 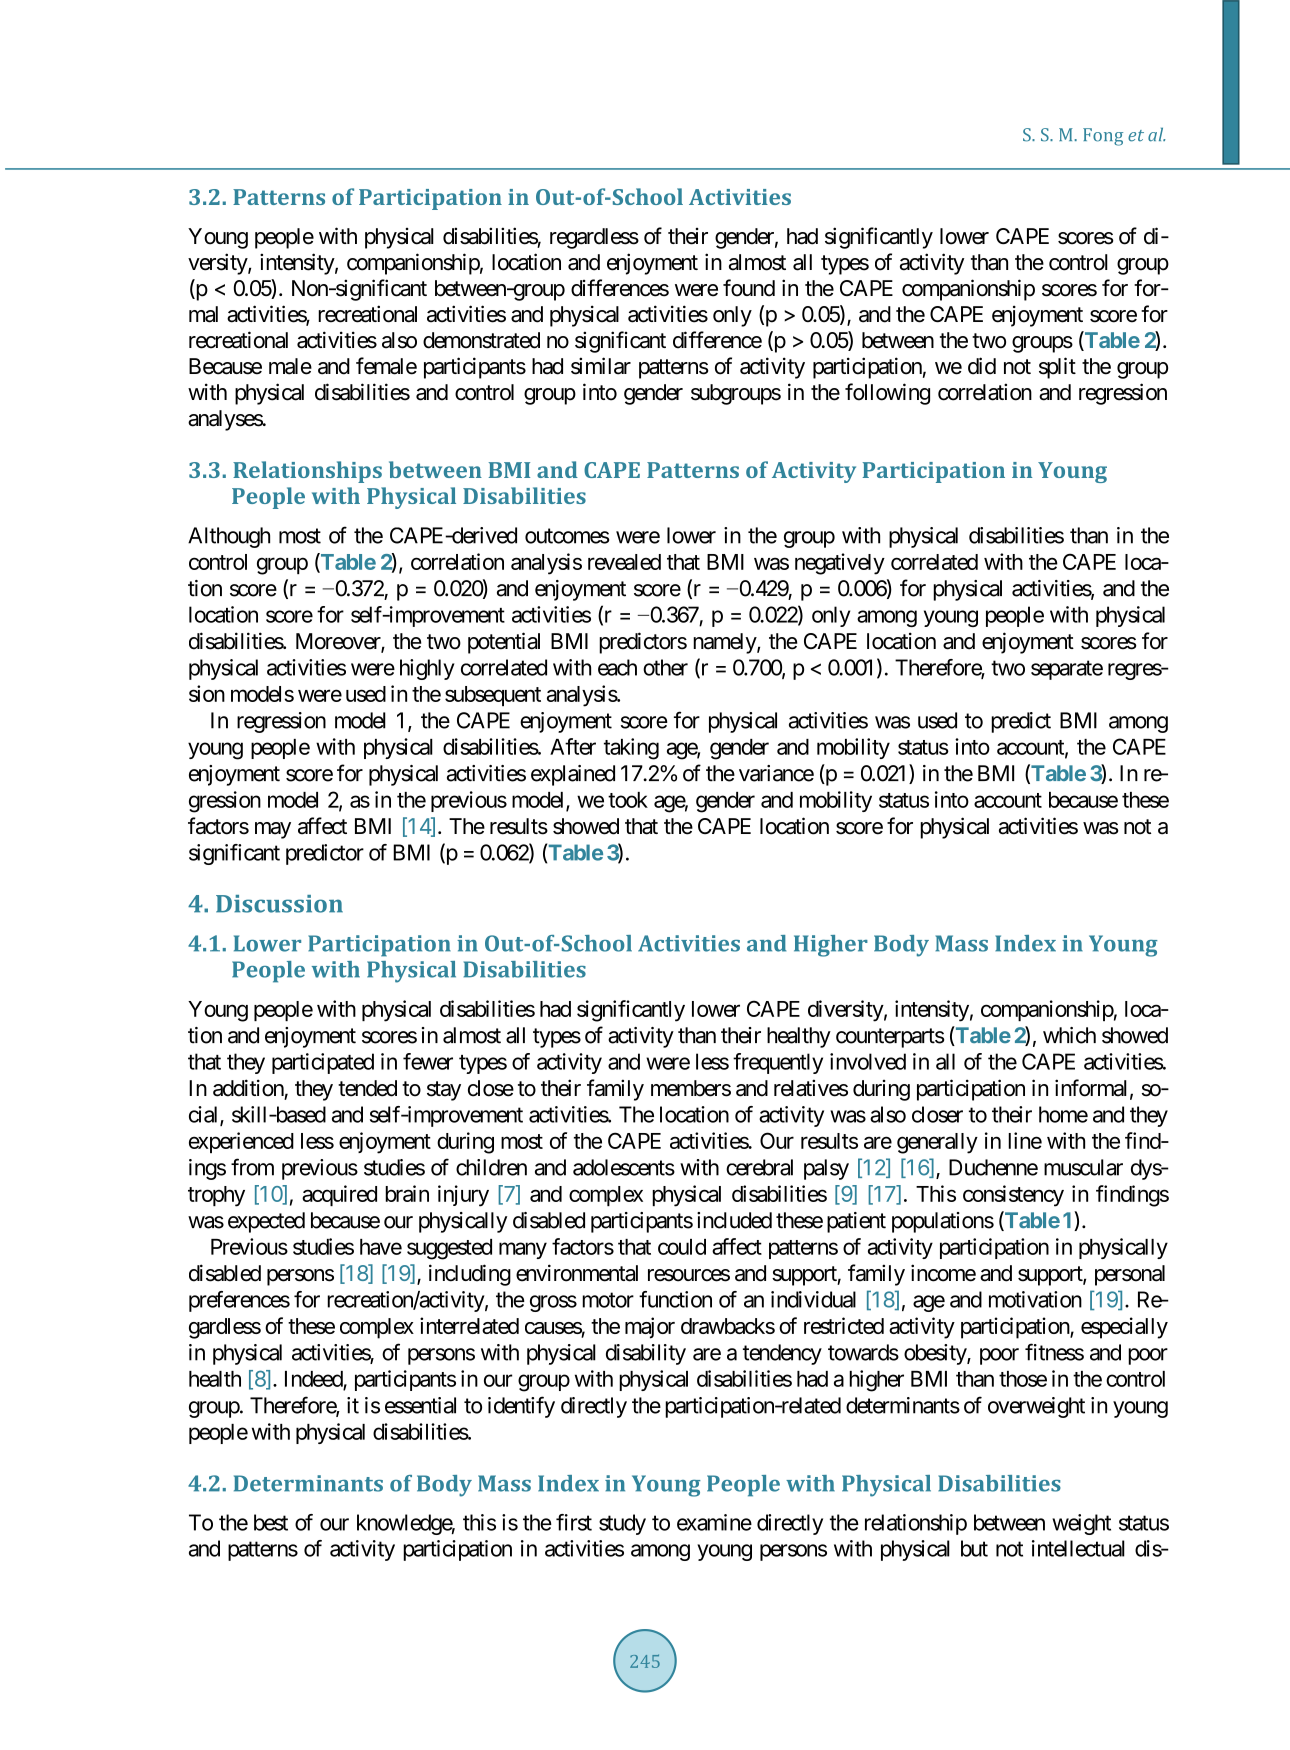 I want to click on found, so click(x=749, y=288).
